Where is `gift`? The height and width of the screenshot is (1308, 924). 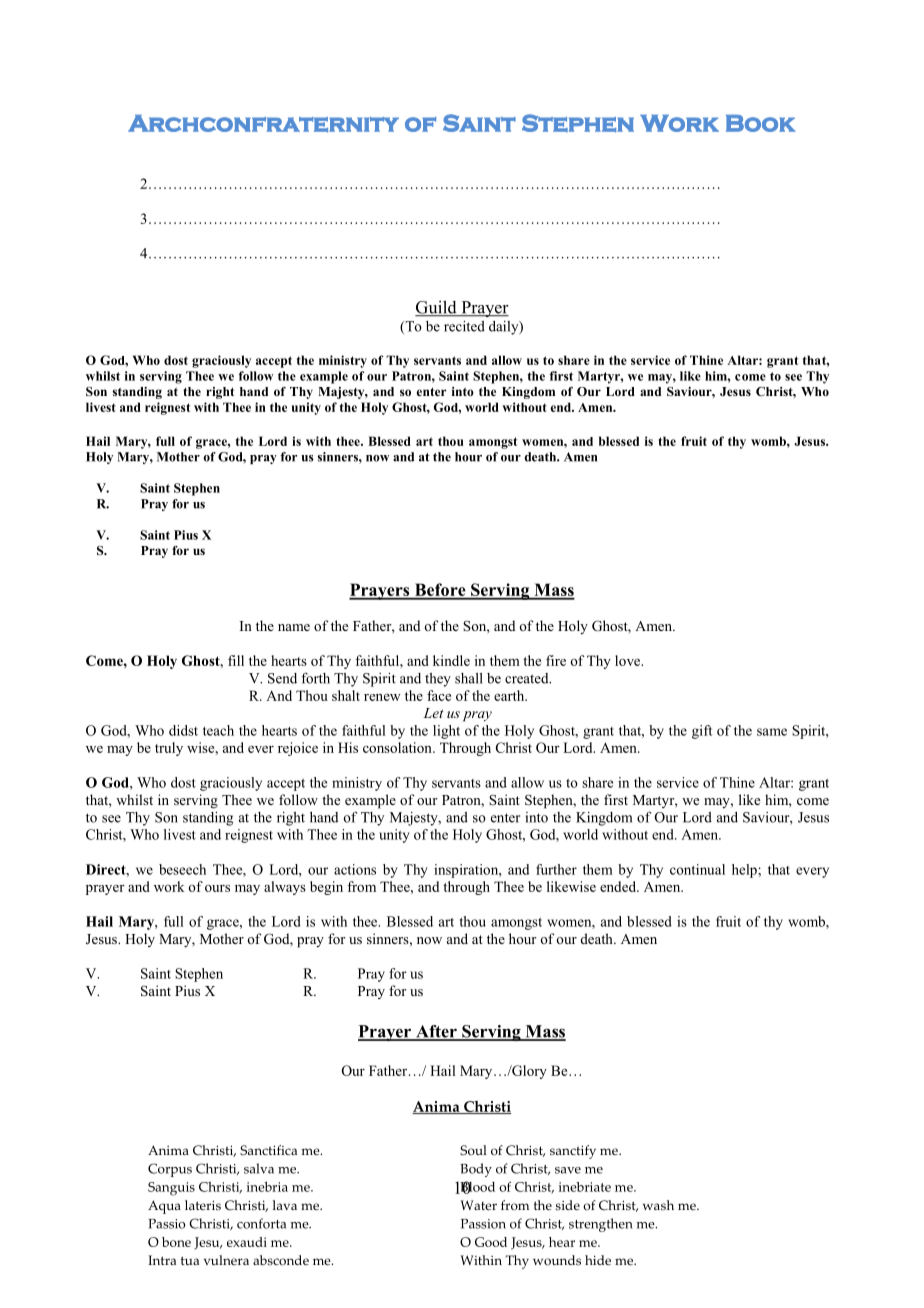 gift is located at coordinates (702, 732).
